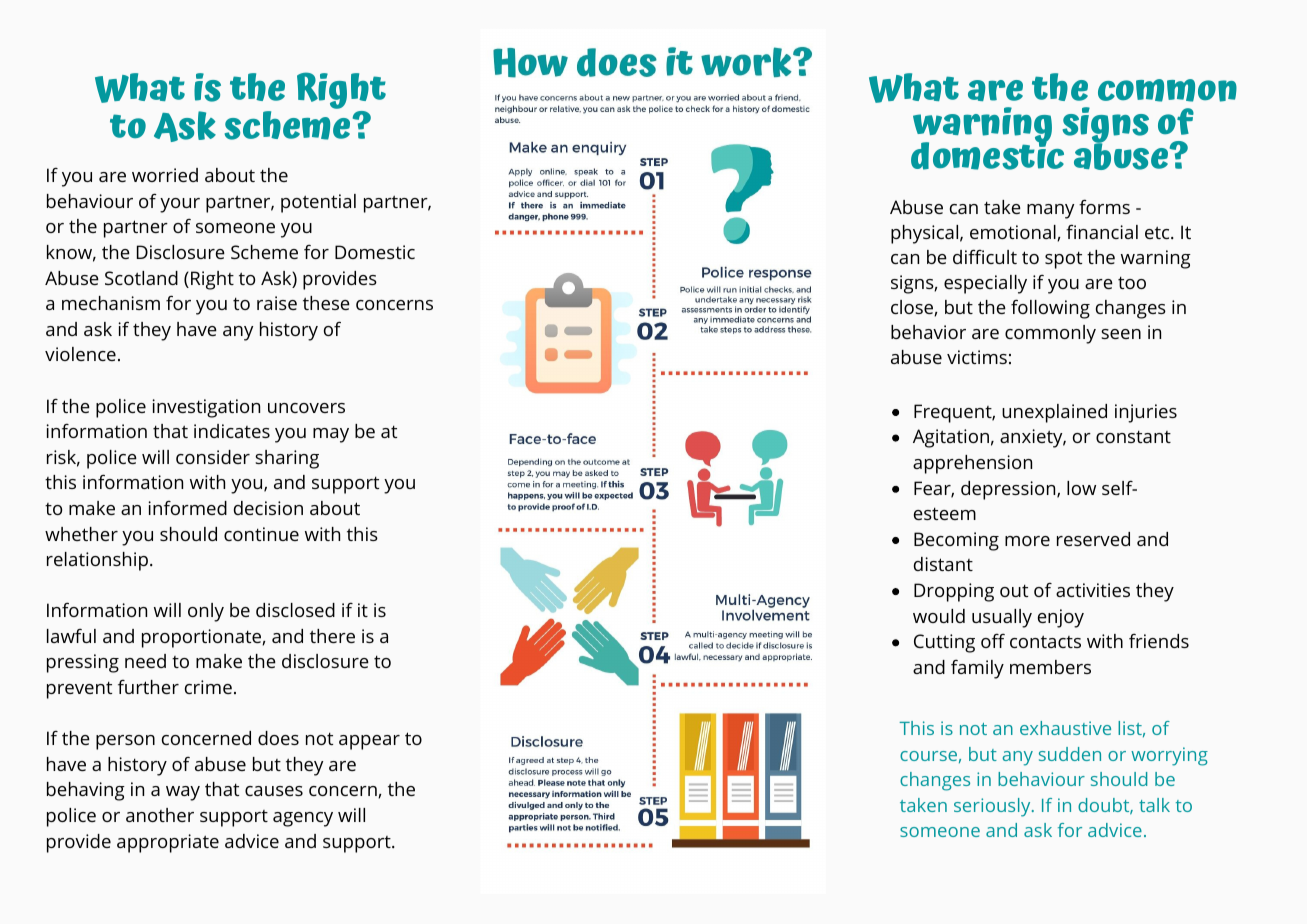  I want to click on another, so click(160, 815).
